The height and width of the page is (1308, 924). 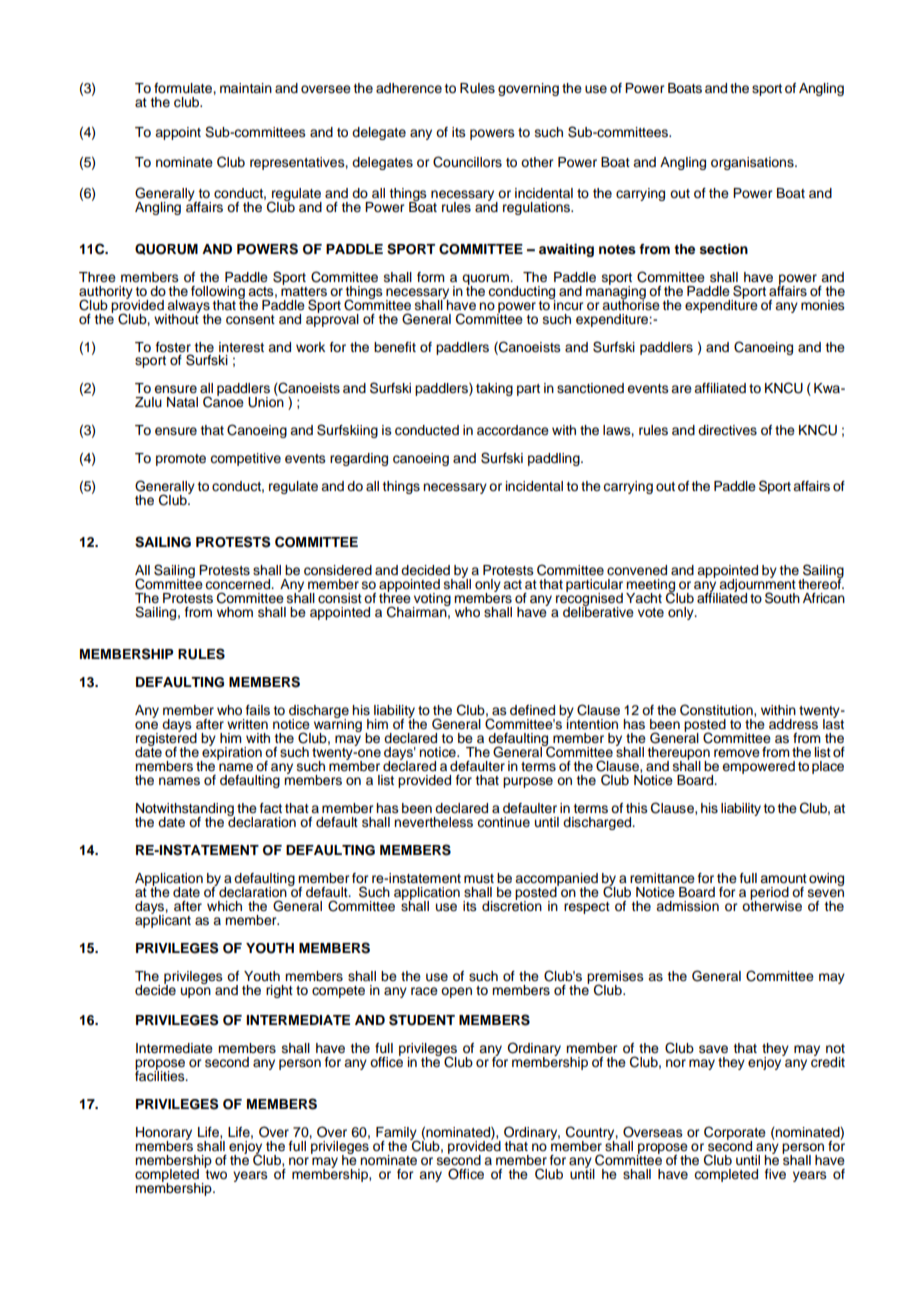 I want to click on interest, so click(x=241, y=347).
